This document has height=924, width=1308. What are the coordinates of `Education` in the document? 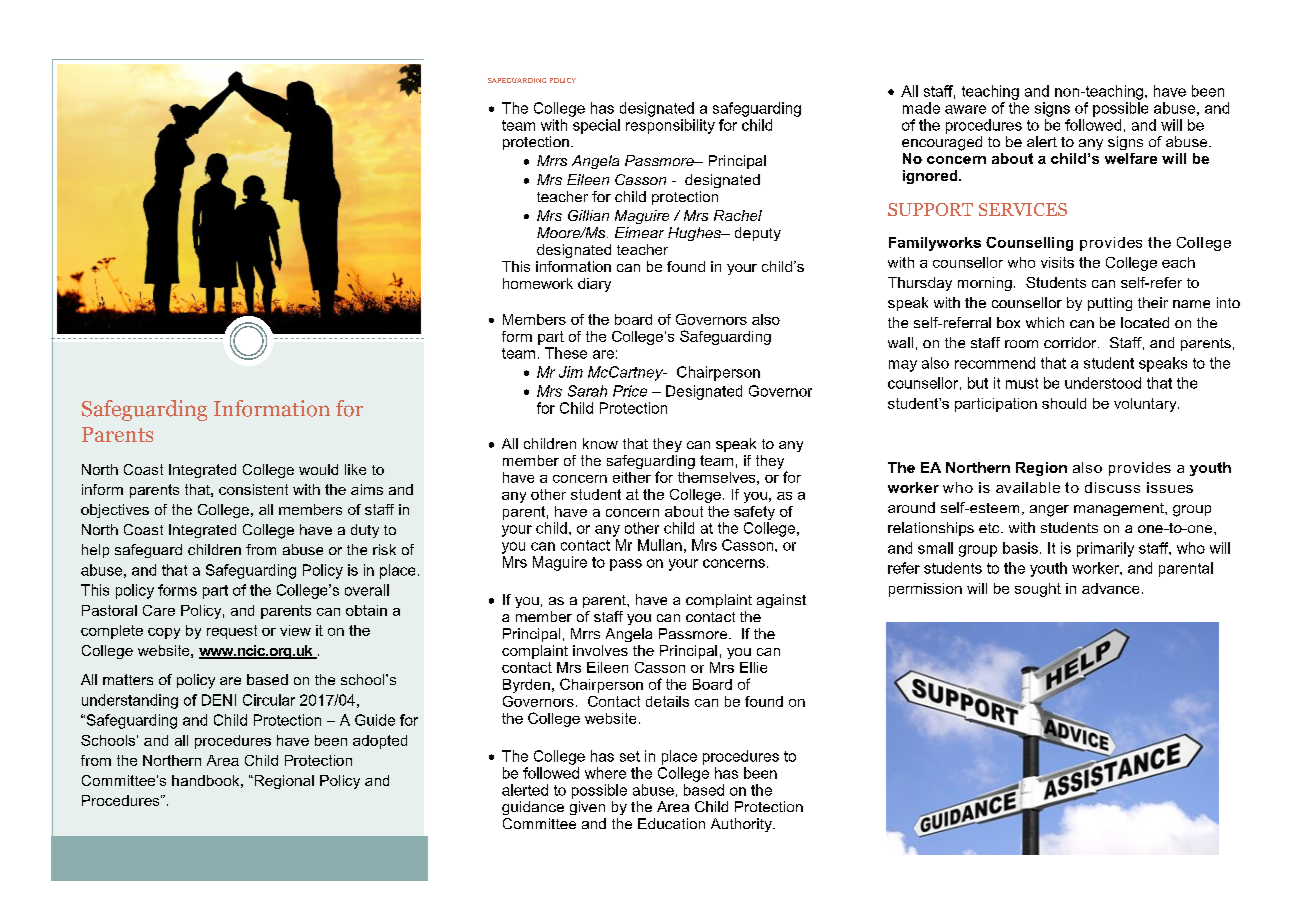 It's located at (671, 823).
